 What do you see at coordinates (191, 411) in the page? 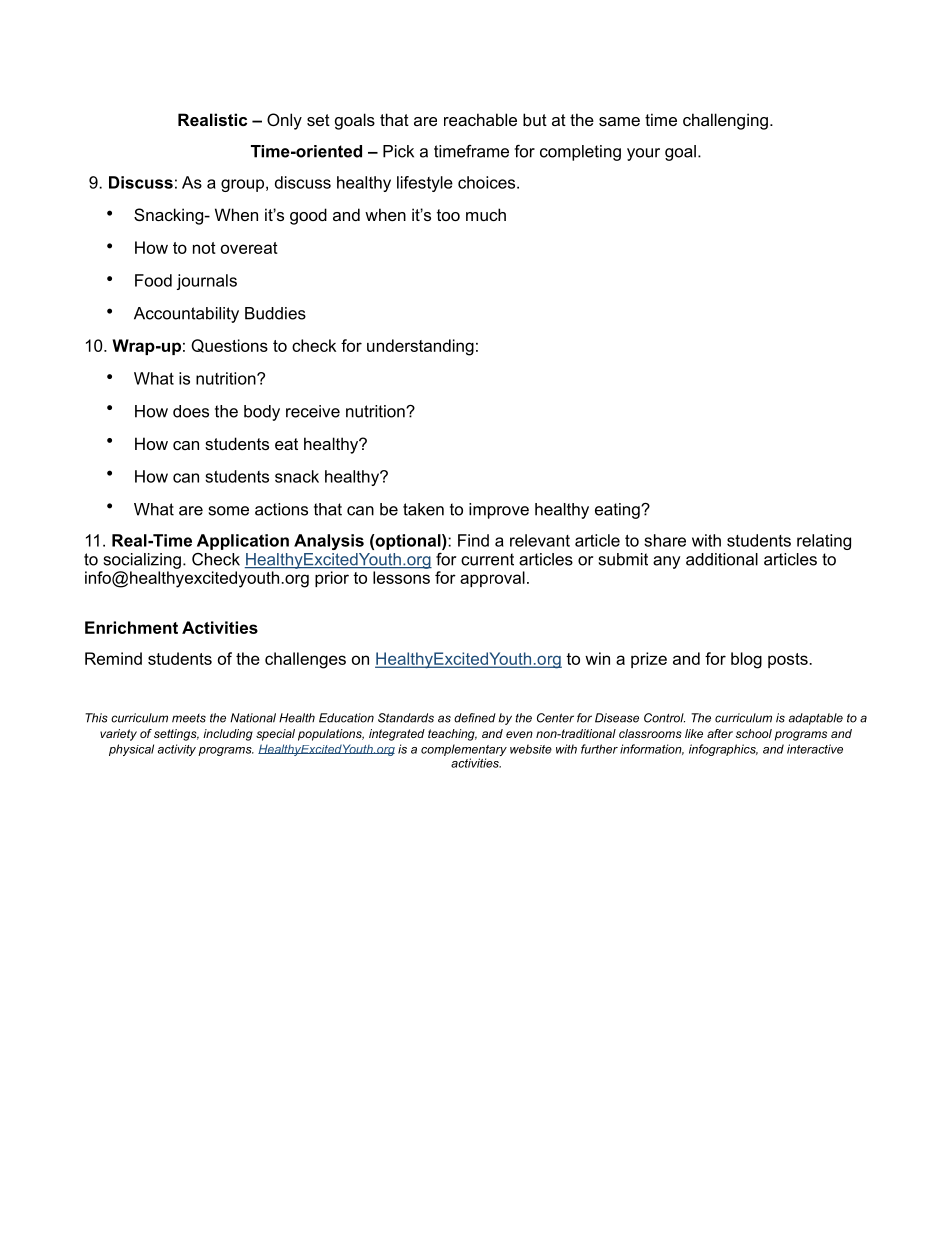
I see `does` at bounding box center [191, 411].
